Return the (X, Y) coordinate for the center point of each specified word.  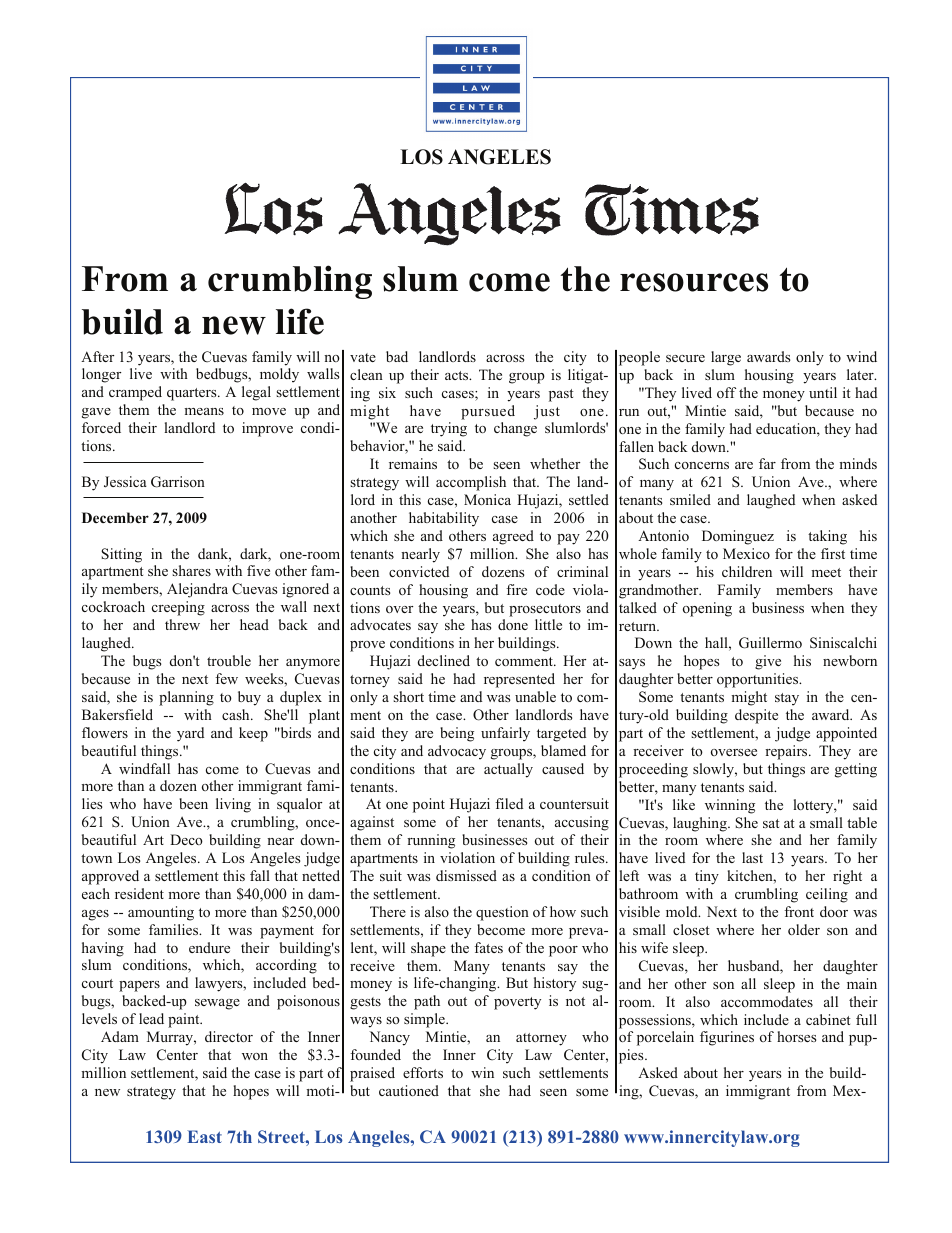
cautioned (409, 1090)
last (752, 857)
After (97, 356)
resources (694, 282)
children (747, 571)
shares (191, 570)
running (431, 841)
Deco (186, 839)
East (204, 1136)
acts (458, 375)
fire (516, 589)
